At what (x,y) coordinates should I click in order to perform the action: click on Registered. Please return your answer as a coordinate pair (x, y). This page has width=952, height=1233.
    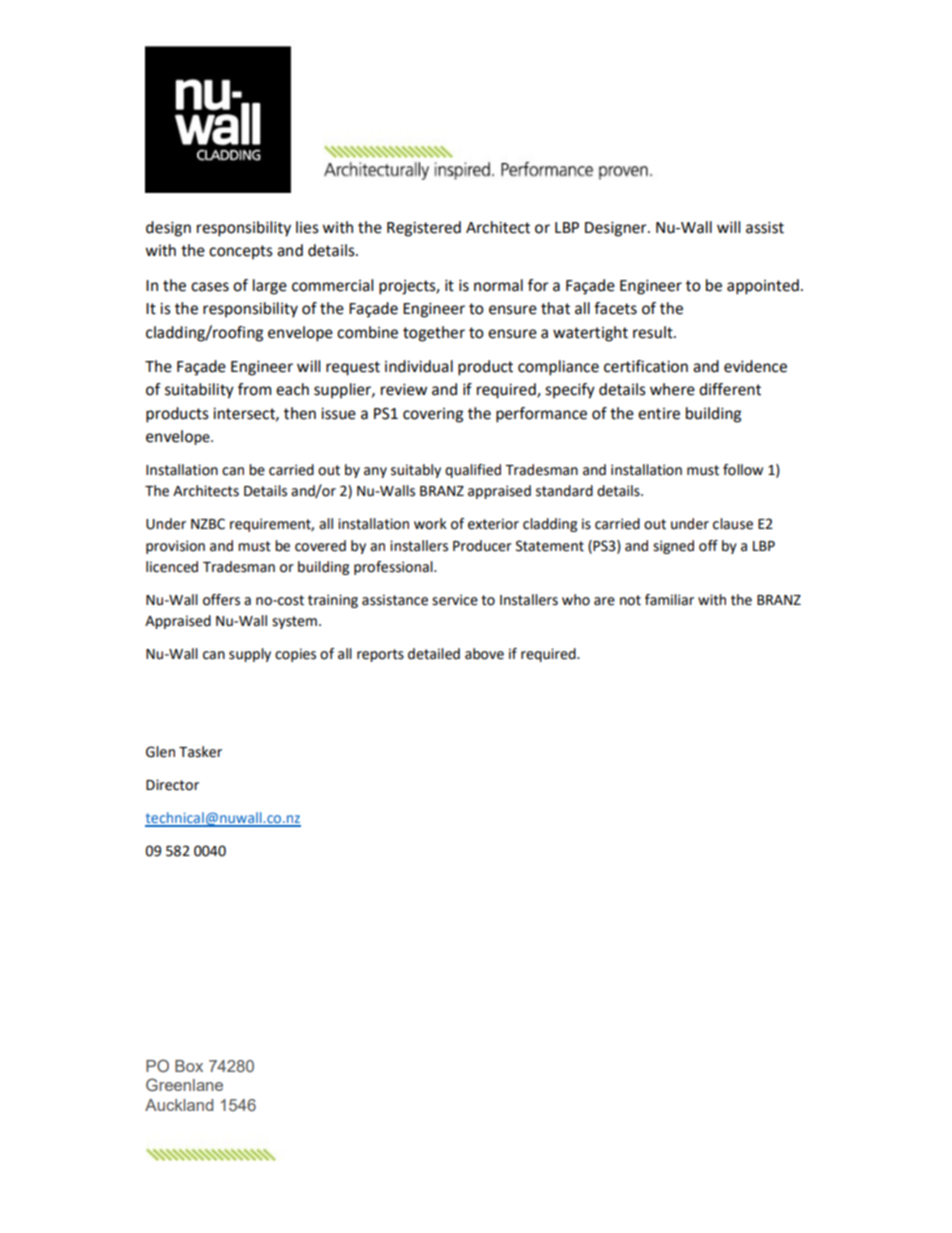
    Looking at the image, I should click on (424, 229).
